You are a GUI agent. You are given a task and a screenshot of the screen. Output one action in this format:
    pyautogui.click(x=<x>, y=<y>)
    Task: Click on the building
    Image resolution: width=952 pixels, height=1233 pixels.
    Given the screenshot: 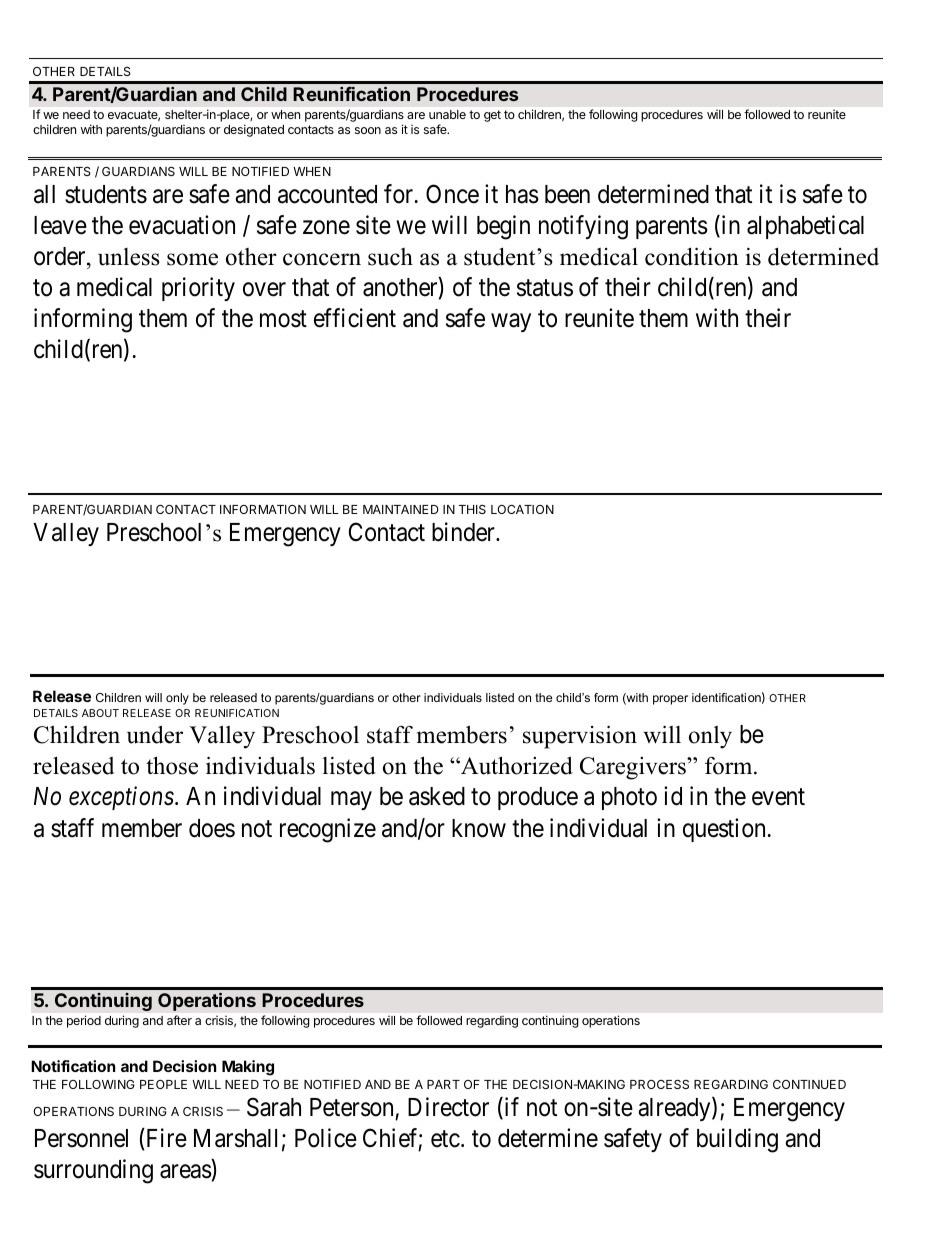 What is the action you would take?
    pyautogui.click(x=737, y=1140)
